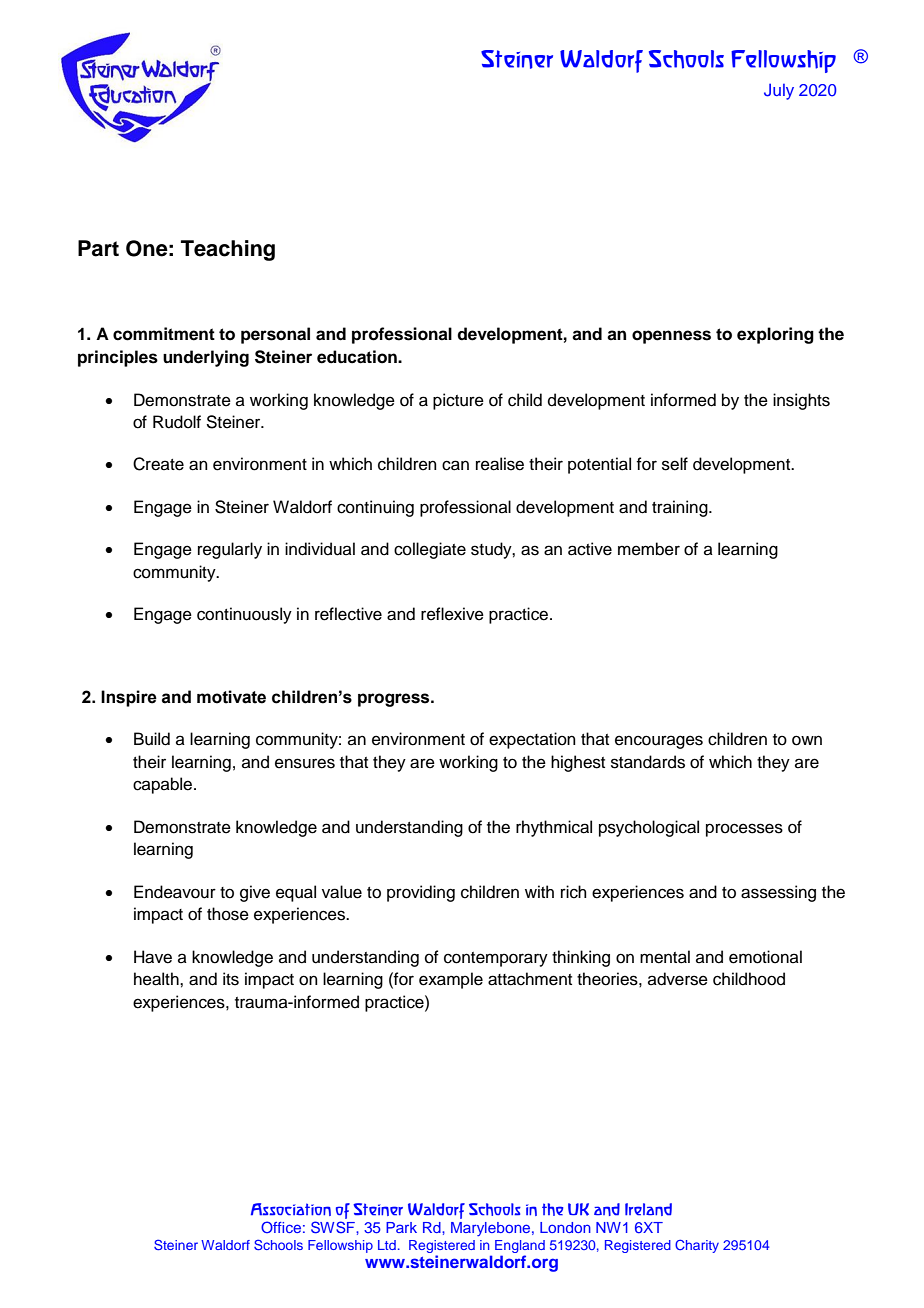 The image size is (924, 1308). Describe the element at coordinates (231, 697) in the screenshot. I see `motivate` at that location.
